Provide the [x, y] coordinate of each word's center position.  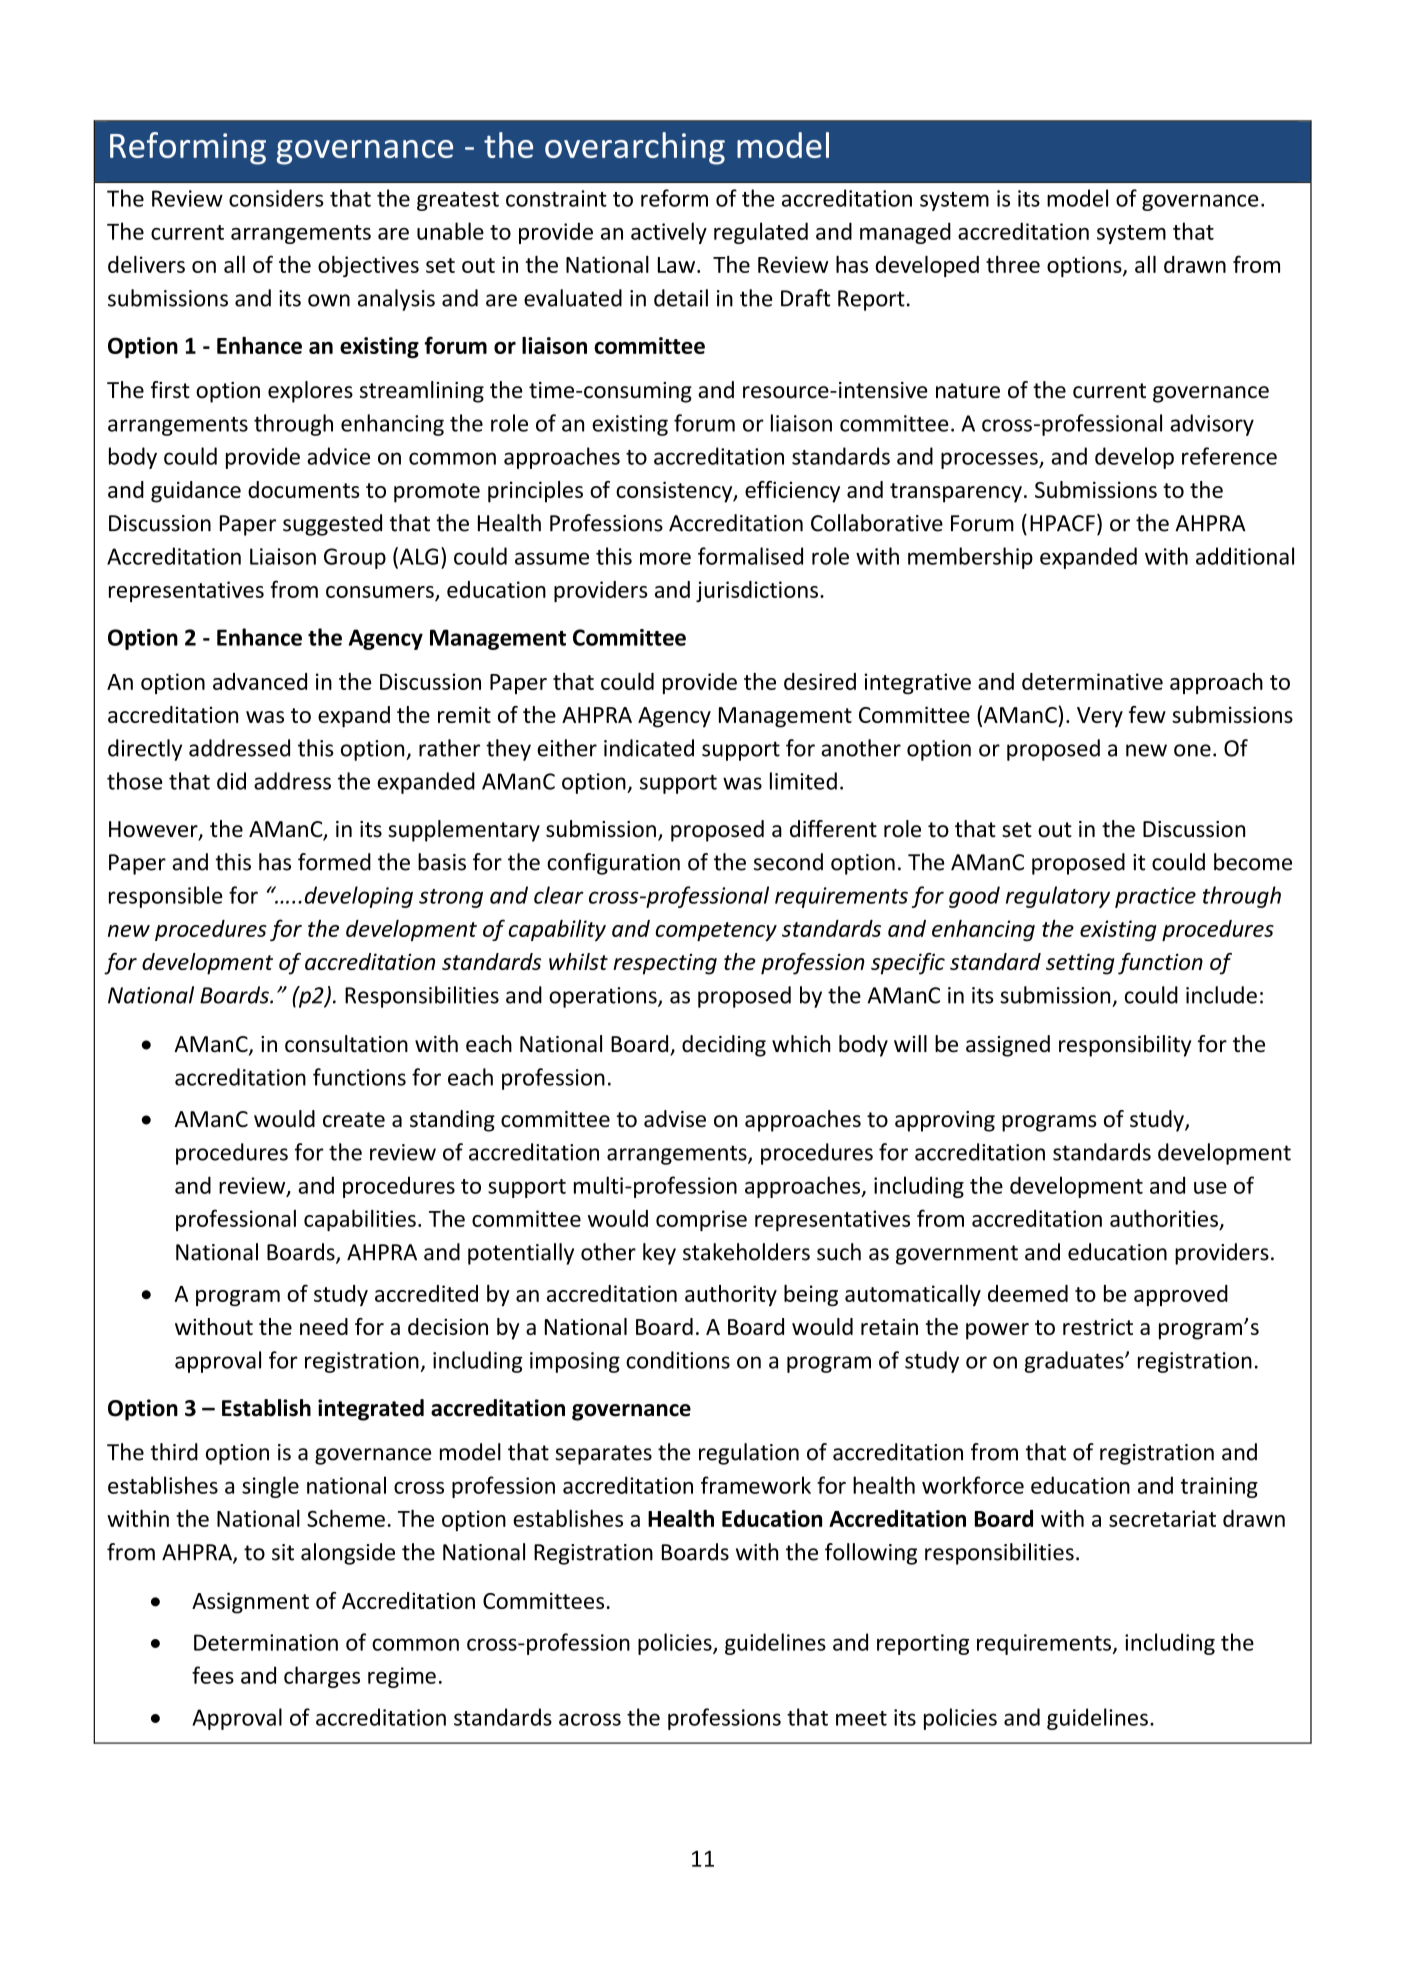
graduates [1075, 1362]
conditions [678, 1360]
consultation [346, 1044]
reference [1229, 456]
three [1013, 264]
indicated [649, 748]
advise [675, 1119]
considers [276, 198]
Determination [266, 1642]
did [231, 781]
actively [669, 233]
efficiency [792, 492]
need [324, 1326]
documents [304, 489]
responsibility [1125, 1046]
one [1192, 750]
